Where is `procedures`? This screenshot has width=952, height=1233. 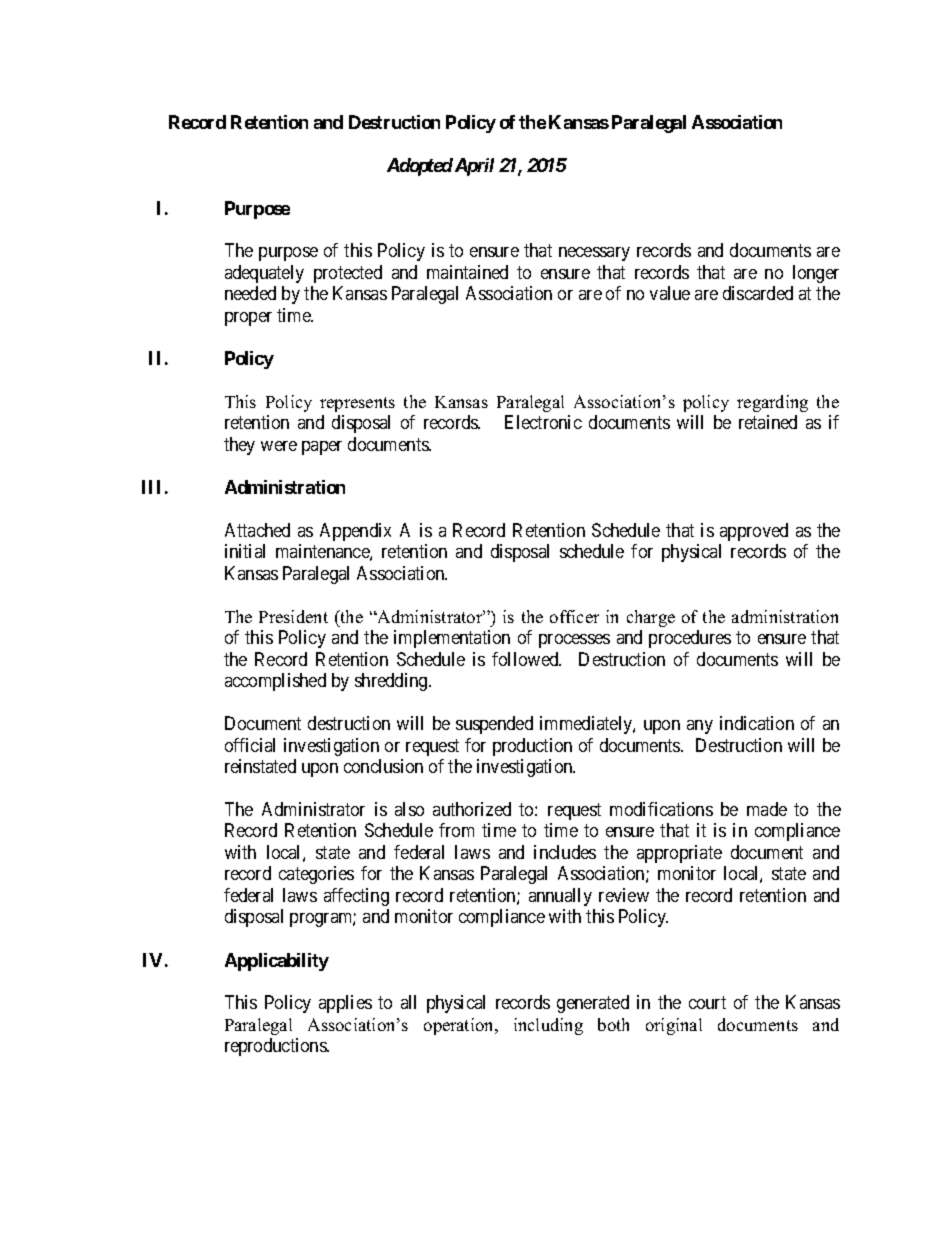 procedures is located at coordinates (690, 639).
